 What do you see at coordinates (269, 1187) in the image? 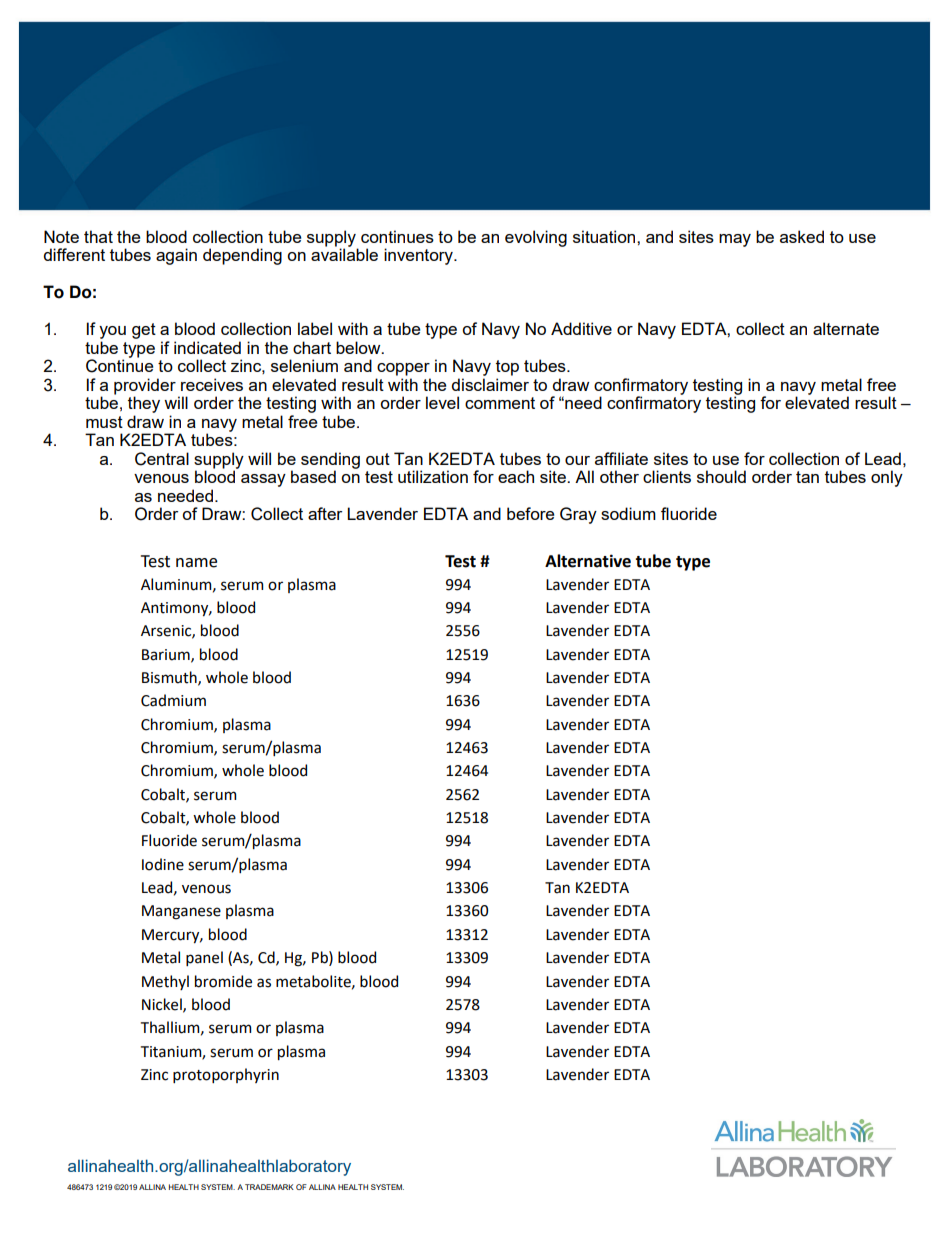
I see `TRADEMARK` at bounding box center [269, 1187].
